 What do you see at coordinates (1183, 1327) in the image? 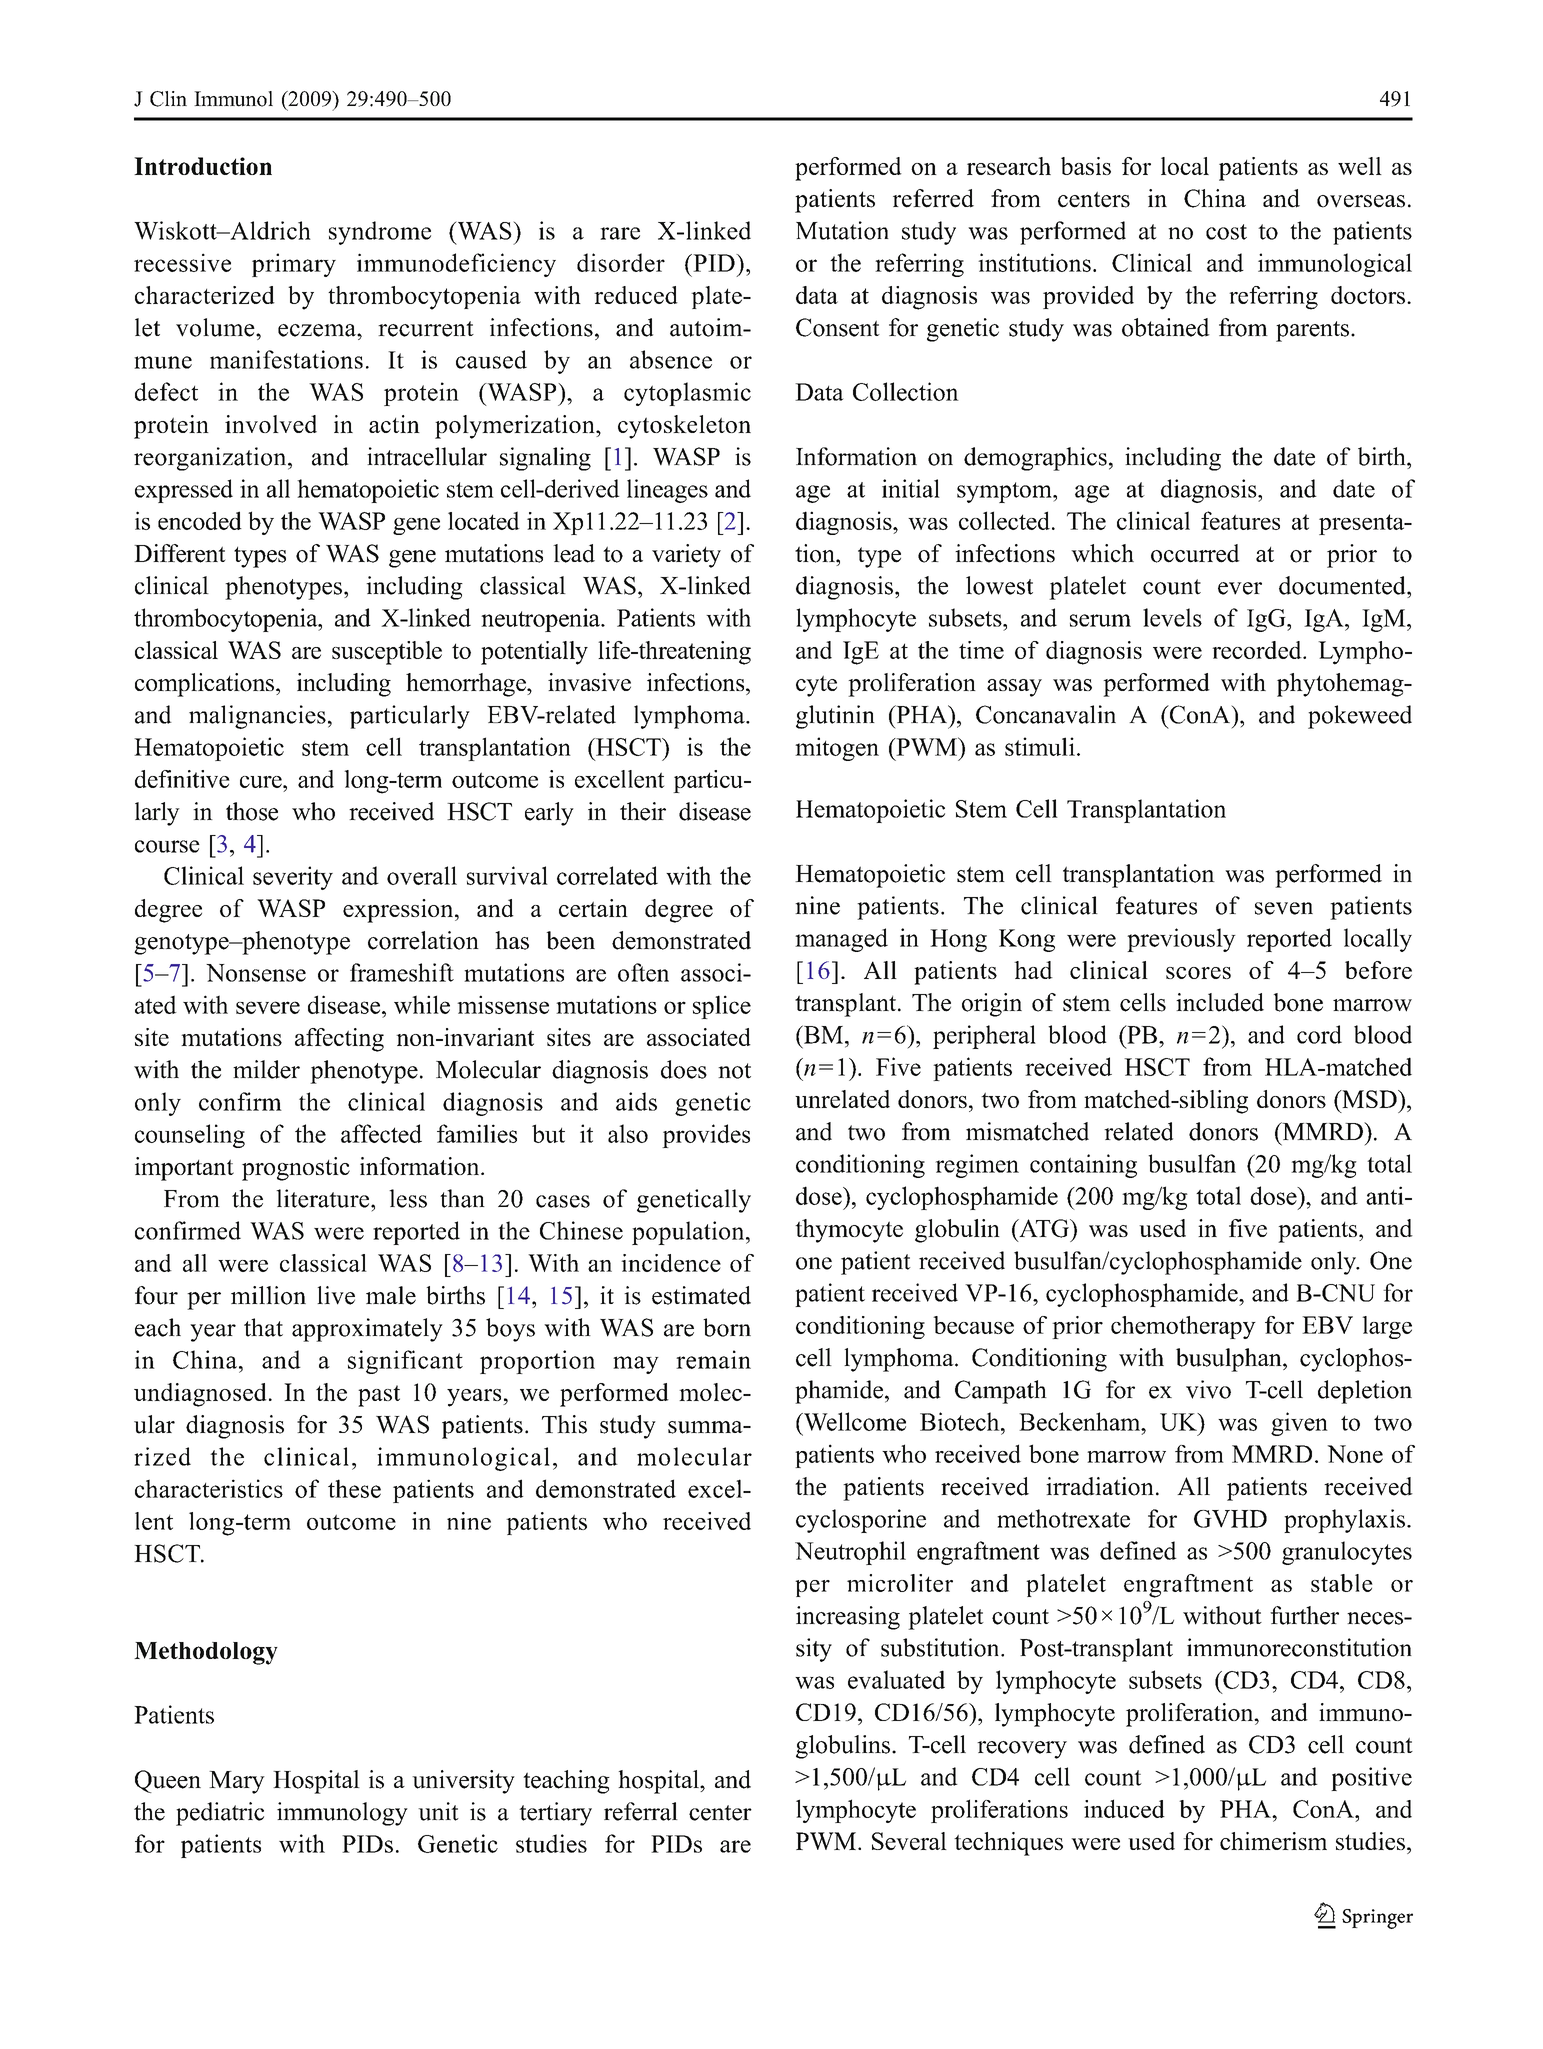
I see `chemotherapy` at bounding box center [1183, 1327].
